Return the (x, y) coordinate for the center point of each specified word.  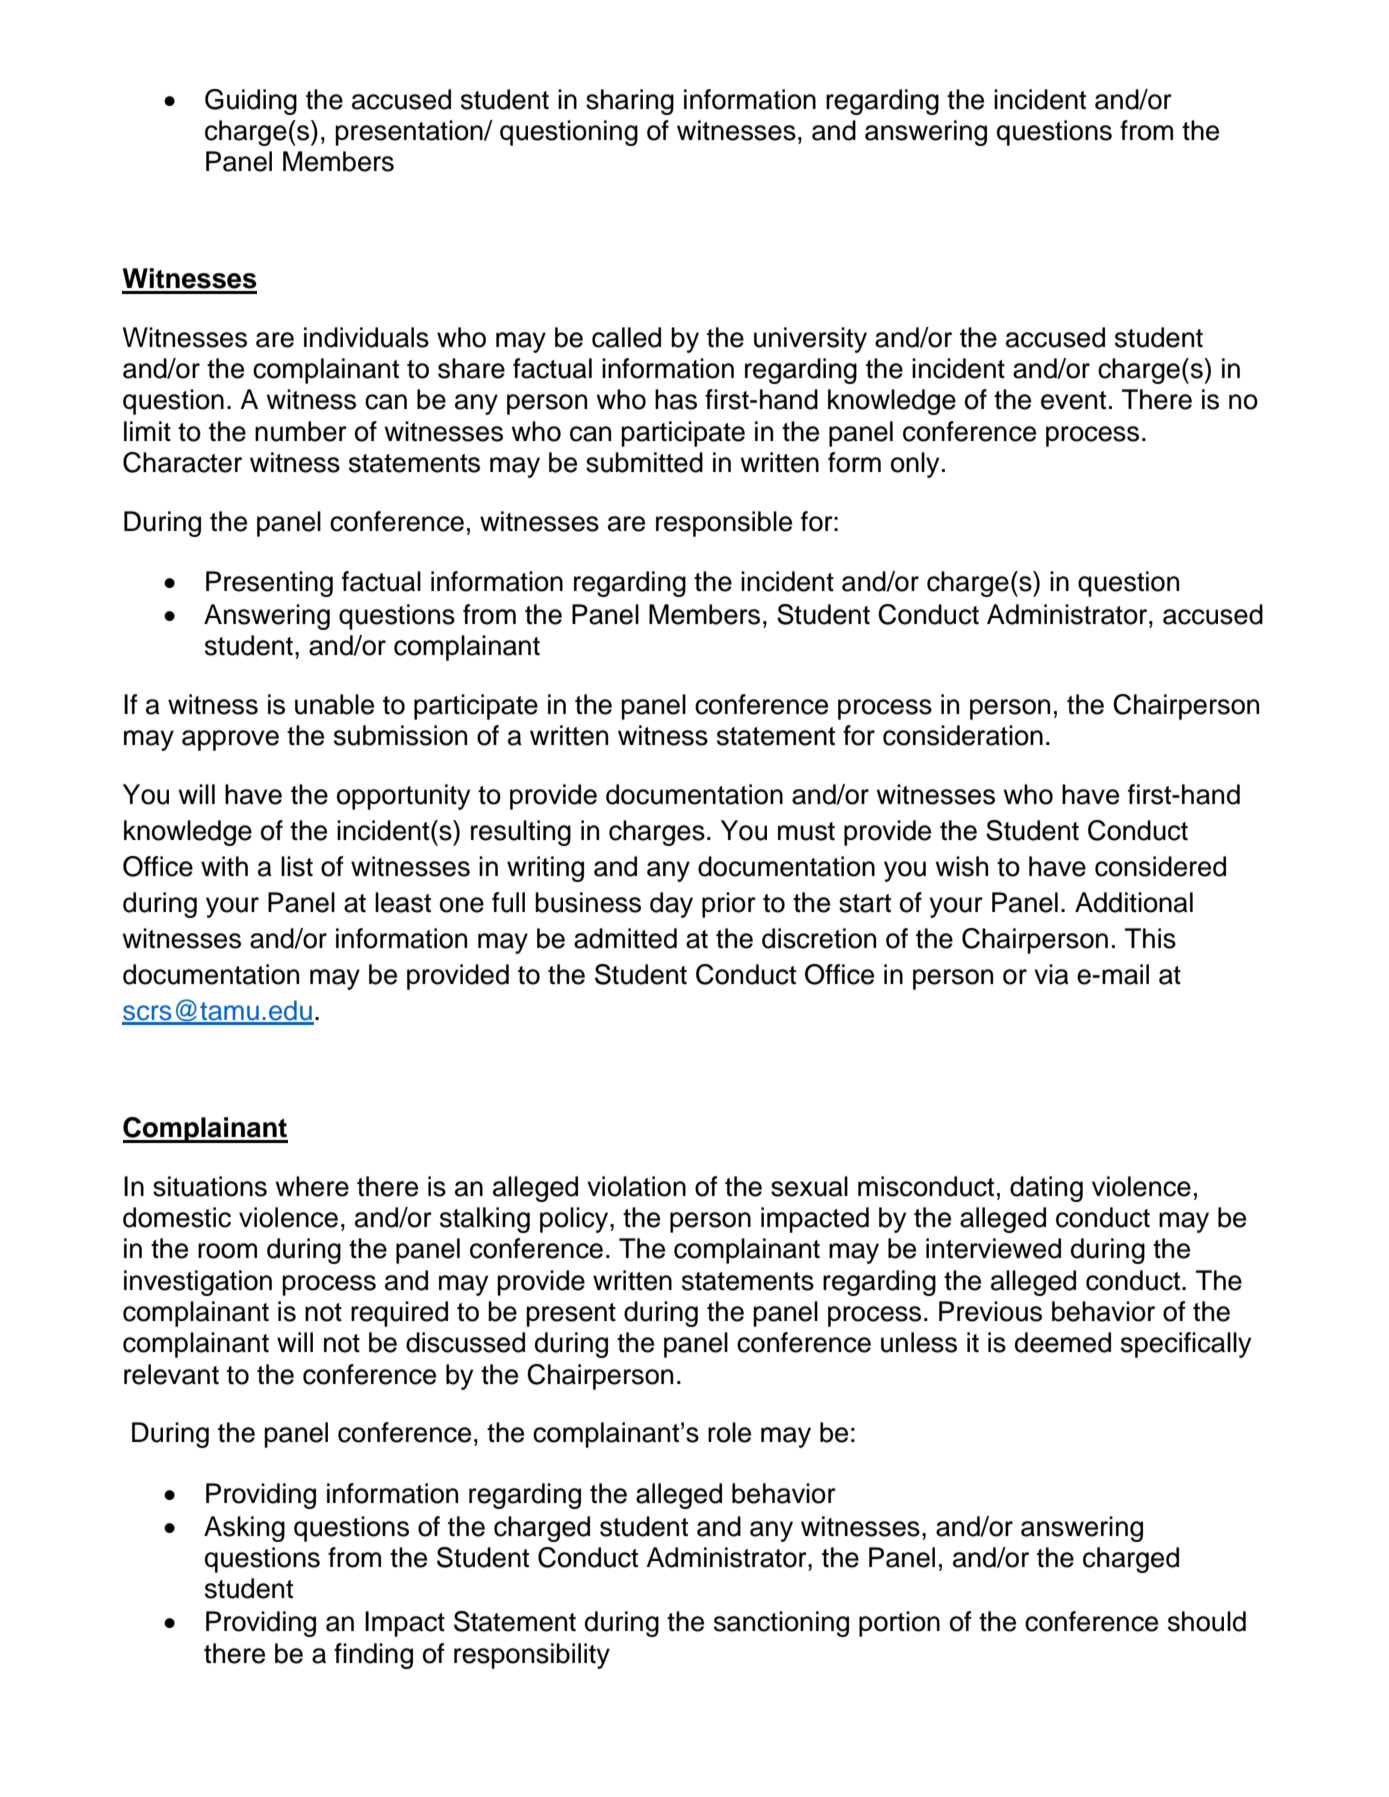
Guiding (251, 102)
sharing (630, 102)
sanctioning (781, 1624)
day (671, 905)
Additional (1134, 902)
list (297, 866)
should (1207, 1621)
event (1073, 400)
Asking (244, 1529)
